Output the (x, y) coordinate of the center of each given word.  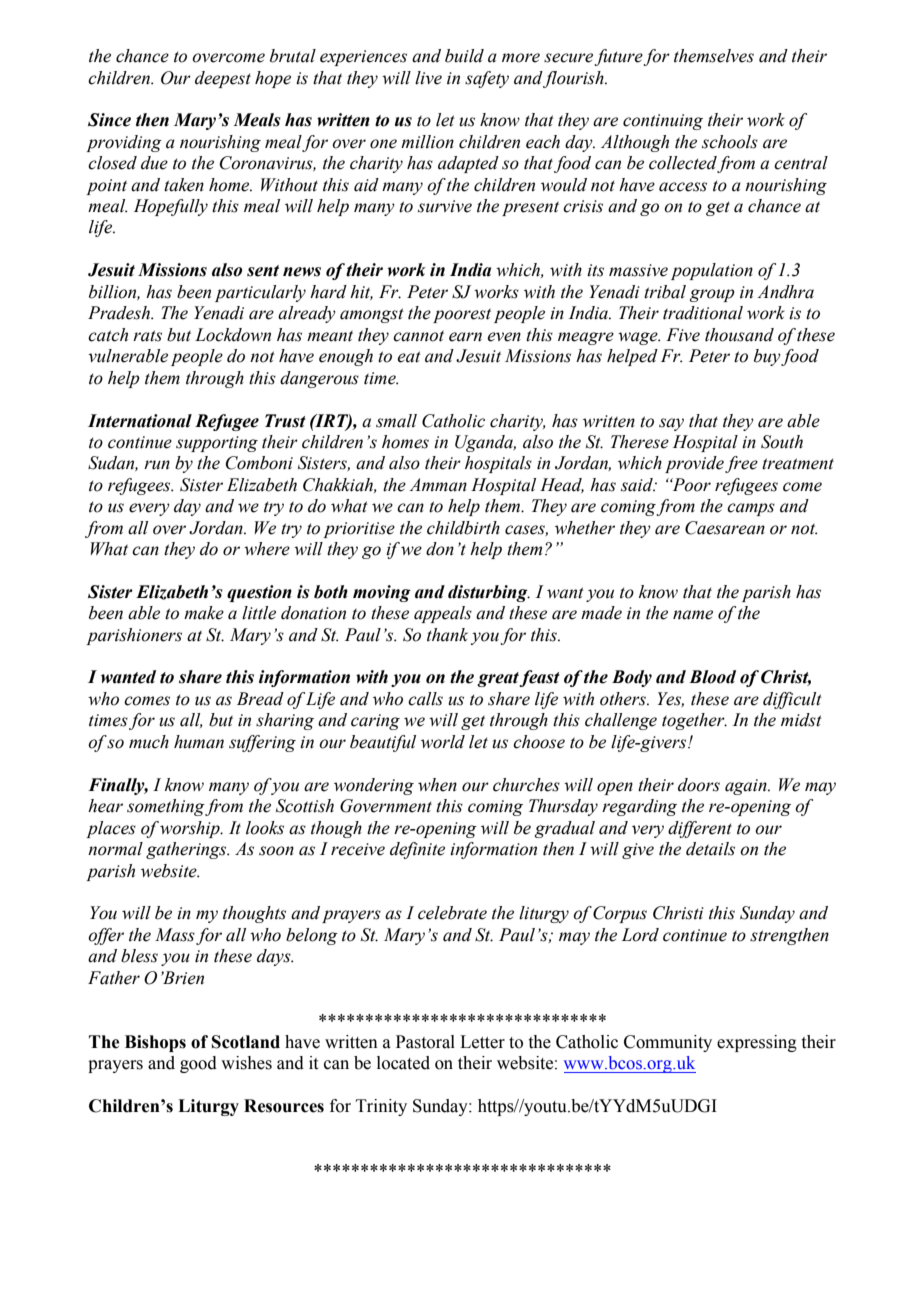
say (671, 424)
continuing (663, 122)
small (396, 421)
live (428, 78)
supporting (217, 444)
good (198, 1064)
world (443, 742)
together (694, 721)
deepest (223, 79)
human (199, 742)
